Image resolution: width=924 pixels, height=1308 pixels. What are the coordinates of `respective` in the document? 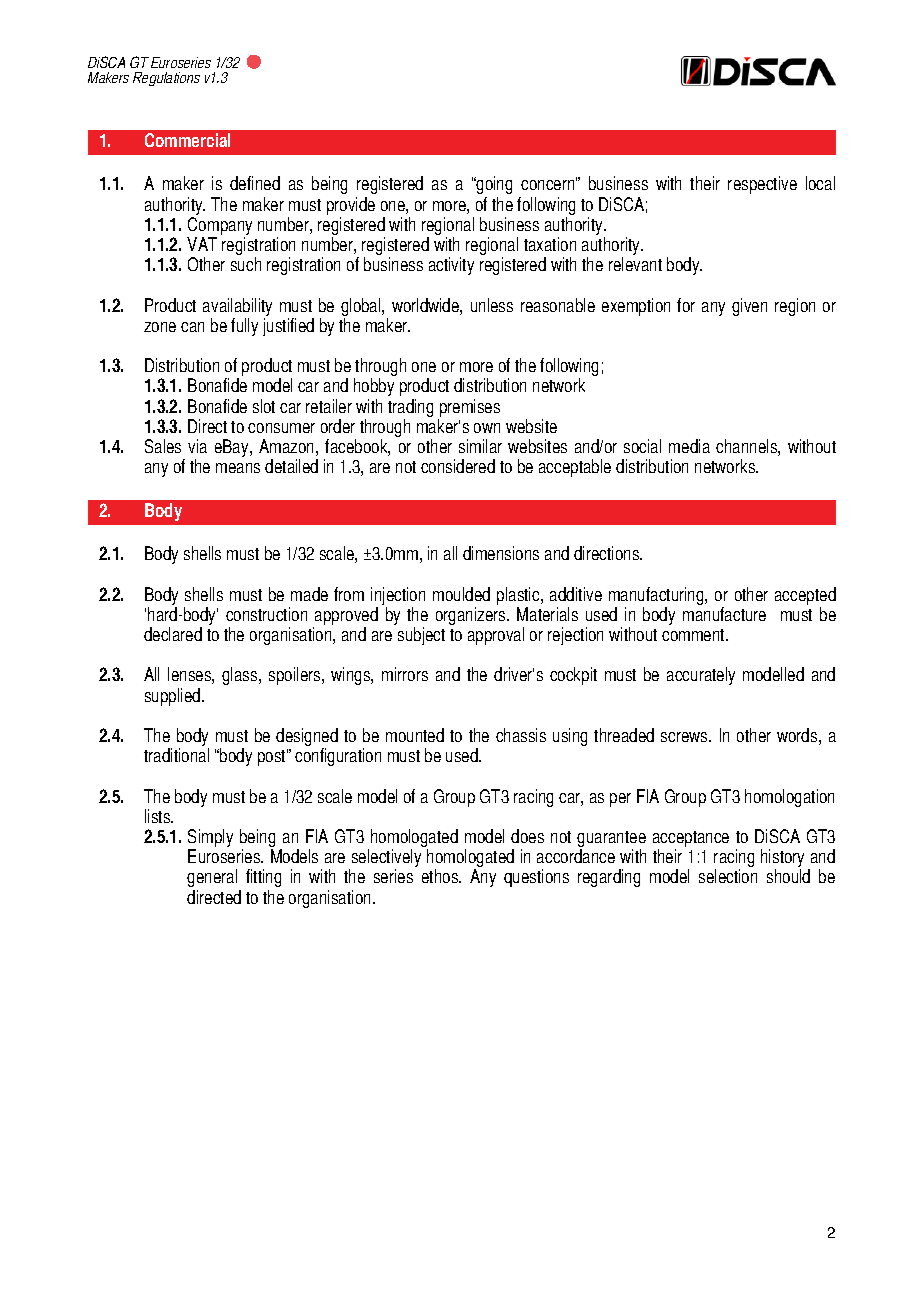 It's located at (762, 185).
